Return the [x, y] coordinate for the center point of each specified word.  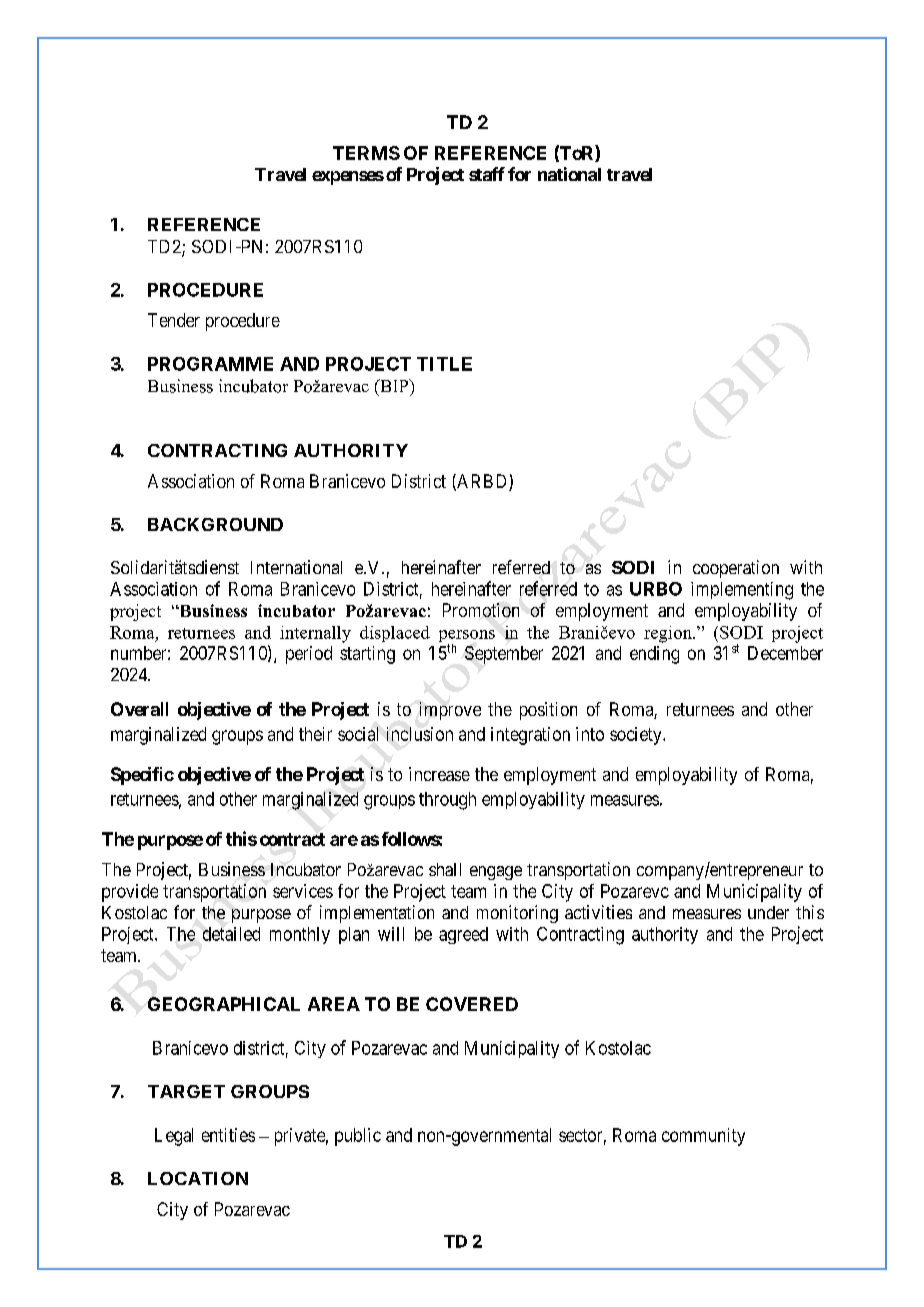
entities [228, 1135]
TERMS [366, 153]
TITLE [444, 364]
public [358, 1137]
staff [487, 174]
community [703, 1137]
